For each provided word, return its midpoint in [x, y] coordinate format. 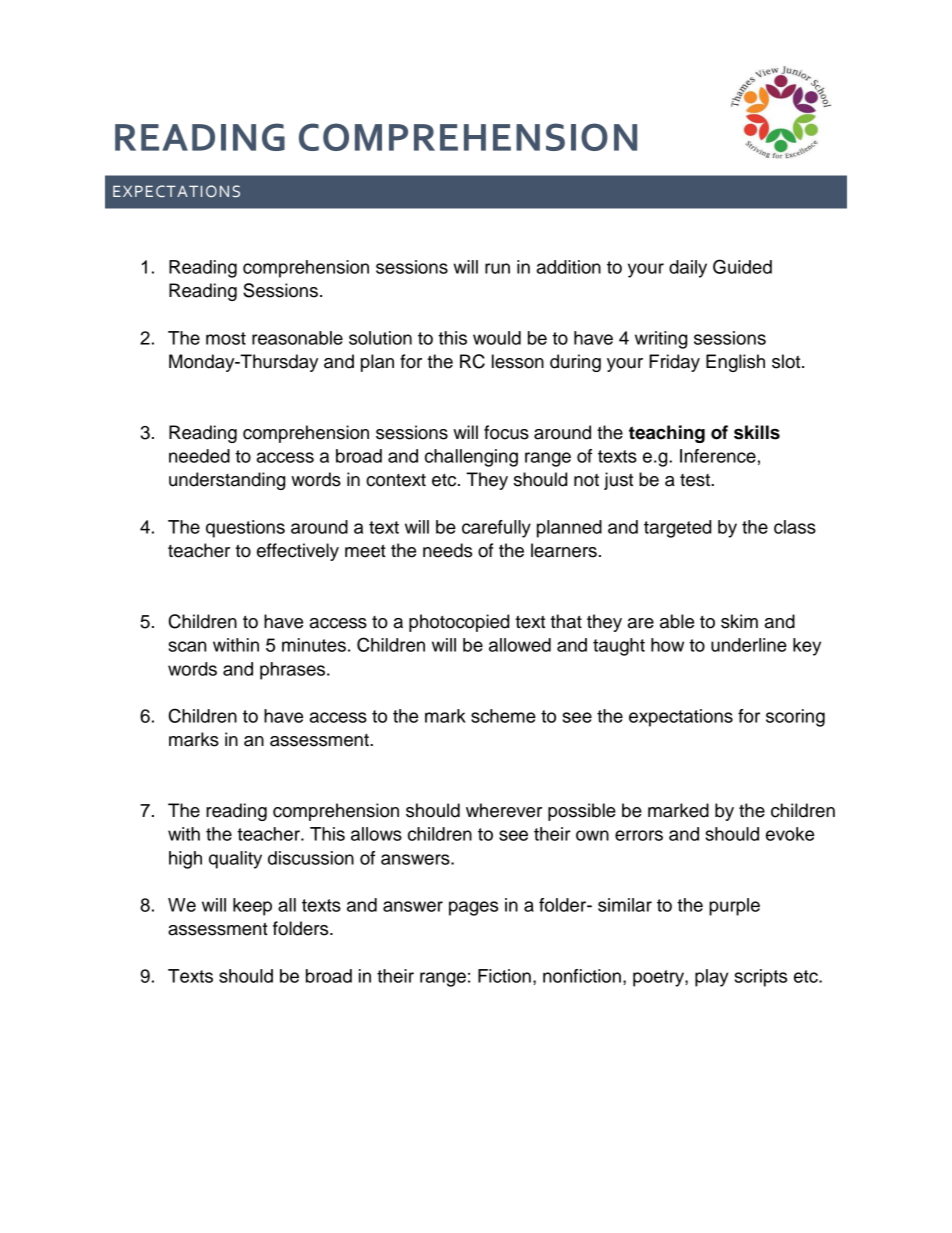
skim [739, 621]
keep [252, 907]
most [226, 338]
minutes [314, 645]
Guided [742, 266]
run [497, 268]
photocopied [459, 623]
